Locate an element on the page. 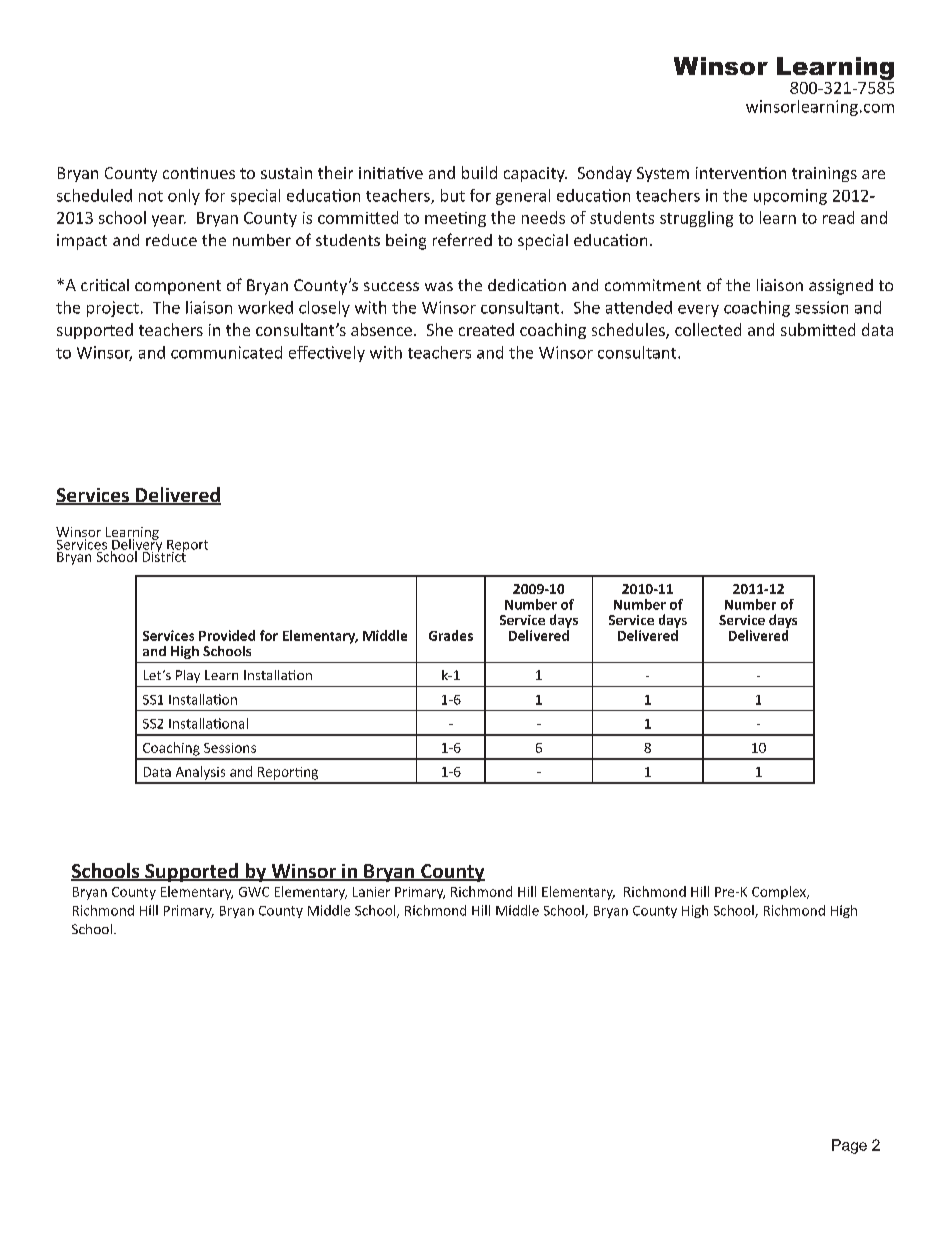 This page has width=952, height=1233. but is located at coordinates (453, 195).
